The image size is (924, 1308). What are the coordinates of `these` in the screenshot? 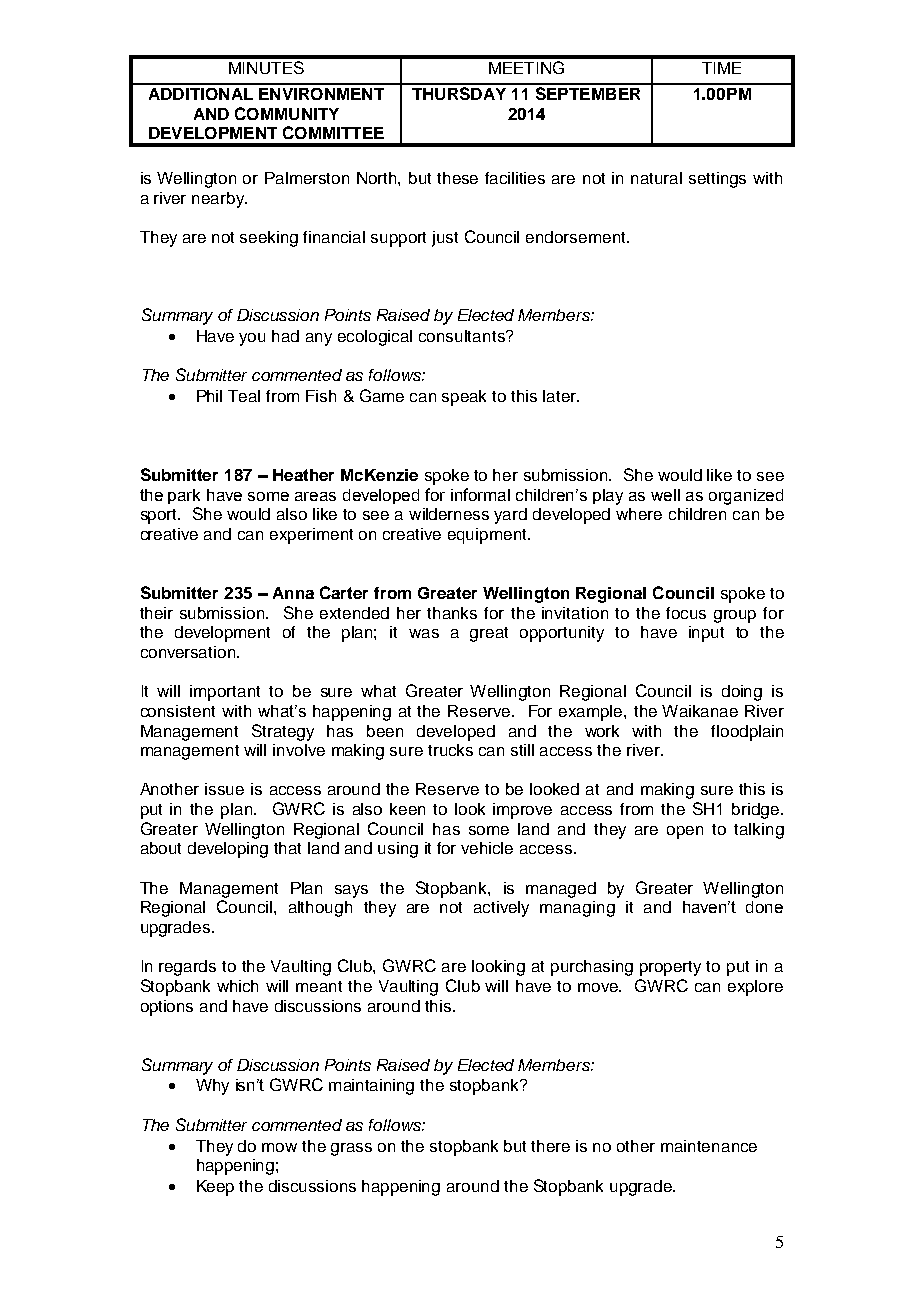 It's located at (457, 178).
